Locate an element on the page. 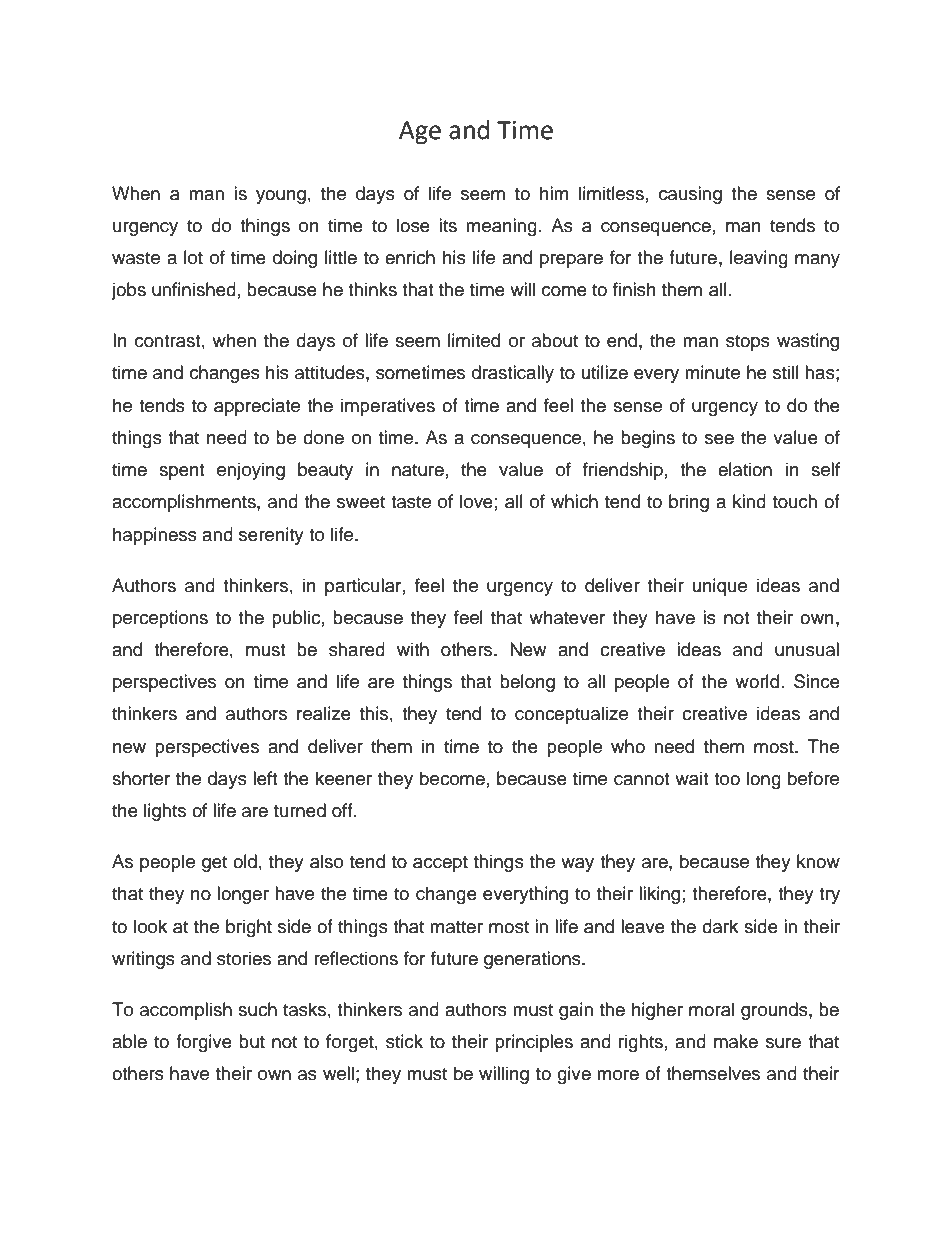 This page has height=1233, width=952. but is located at coordinates (252, 1041).
